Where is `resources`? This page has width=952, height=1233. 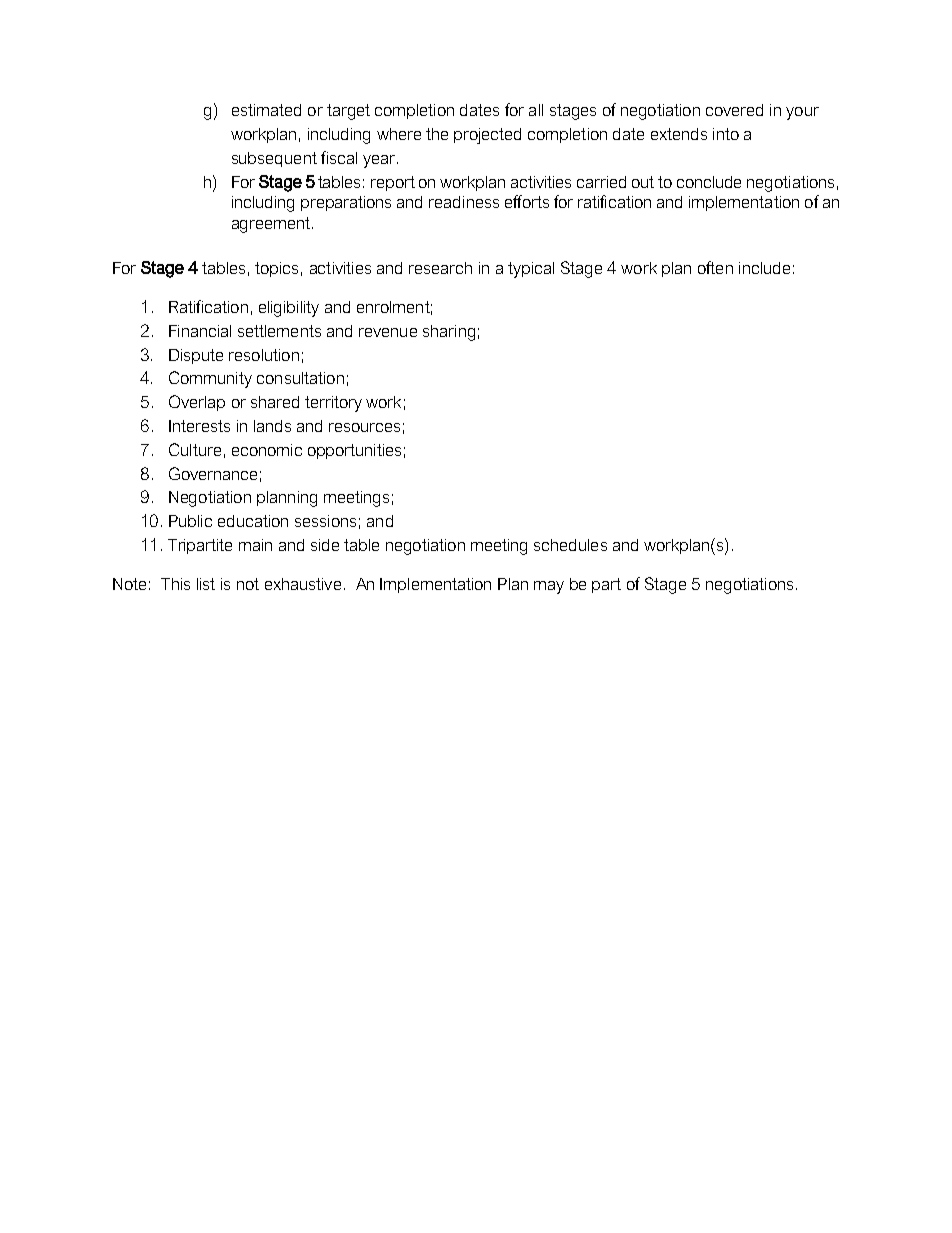 resources is located at coordinates (364, 427).
